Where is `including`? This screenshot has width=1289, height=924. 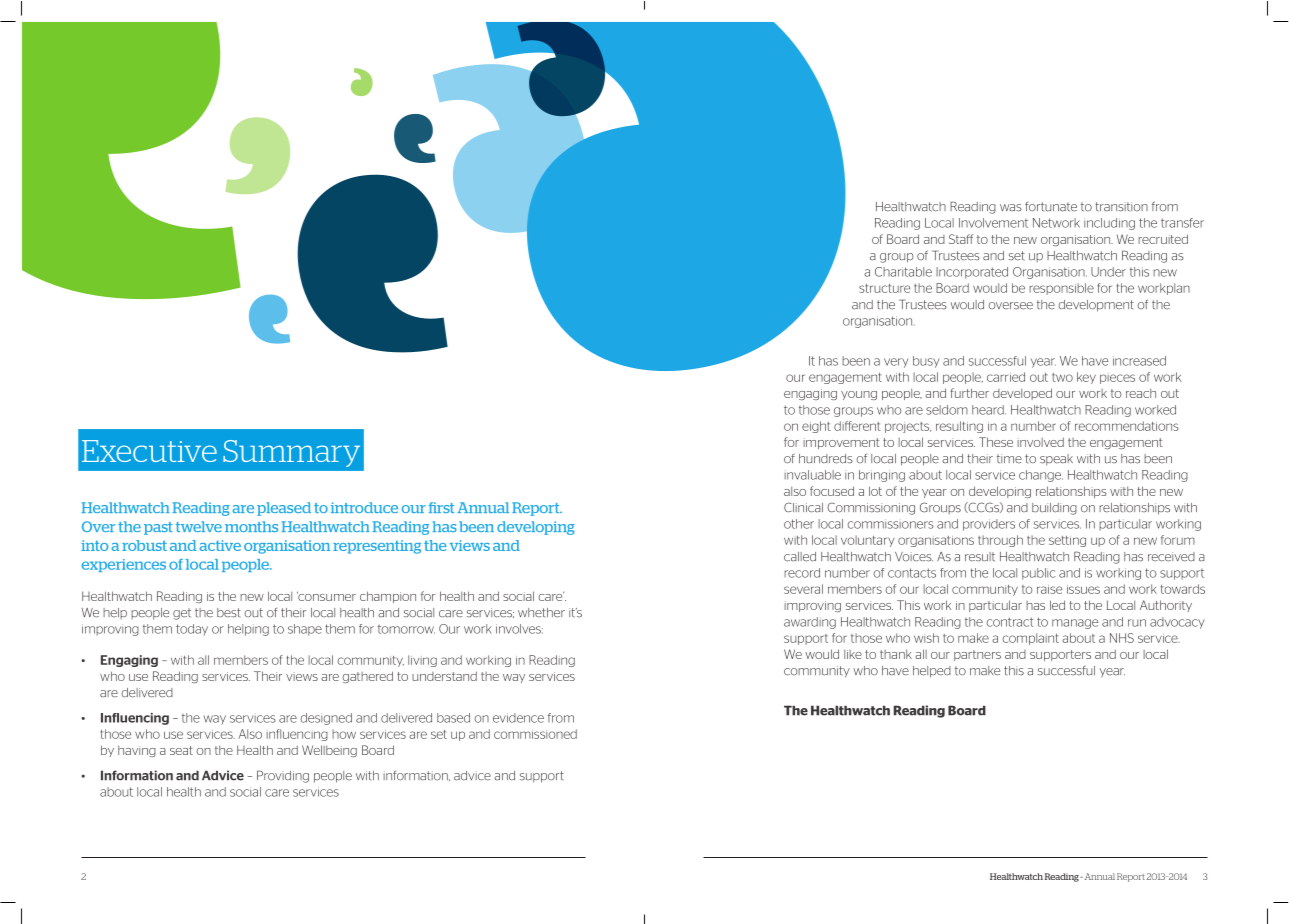
including is located at coordinates (1109, 224).
